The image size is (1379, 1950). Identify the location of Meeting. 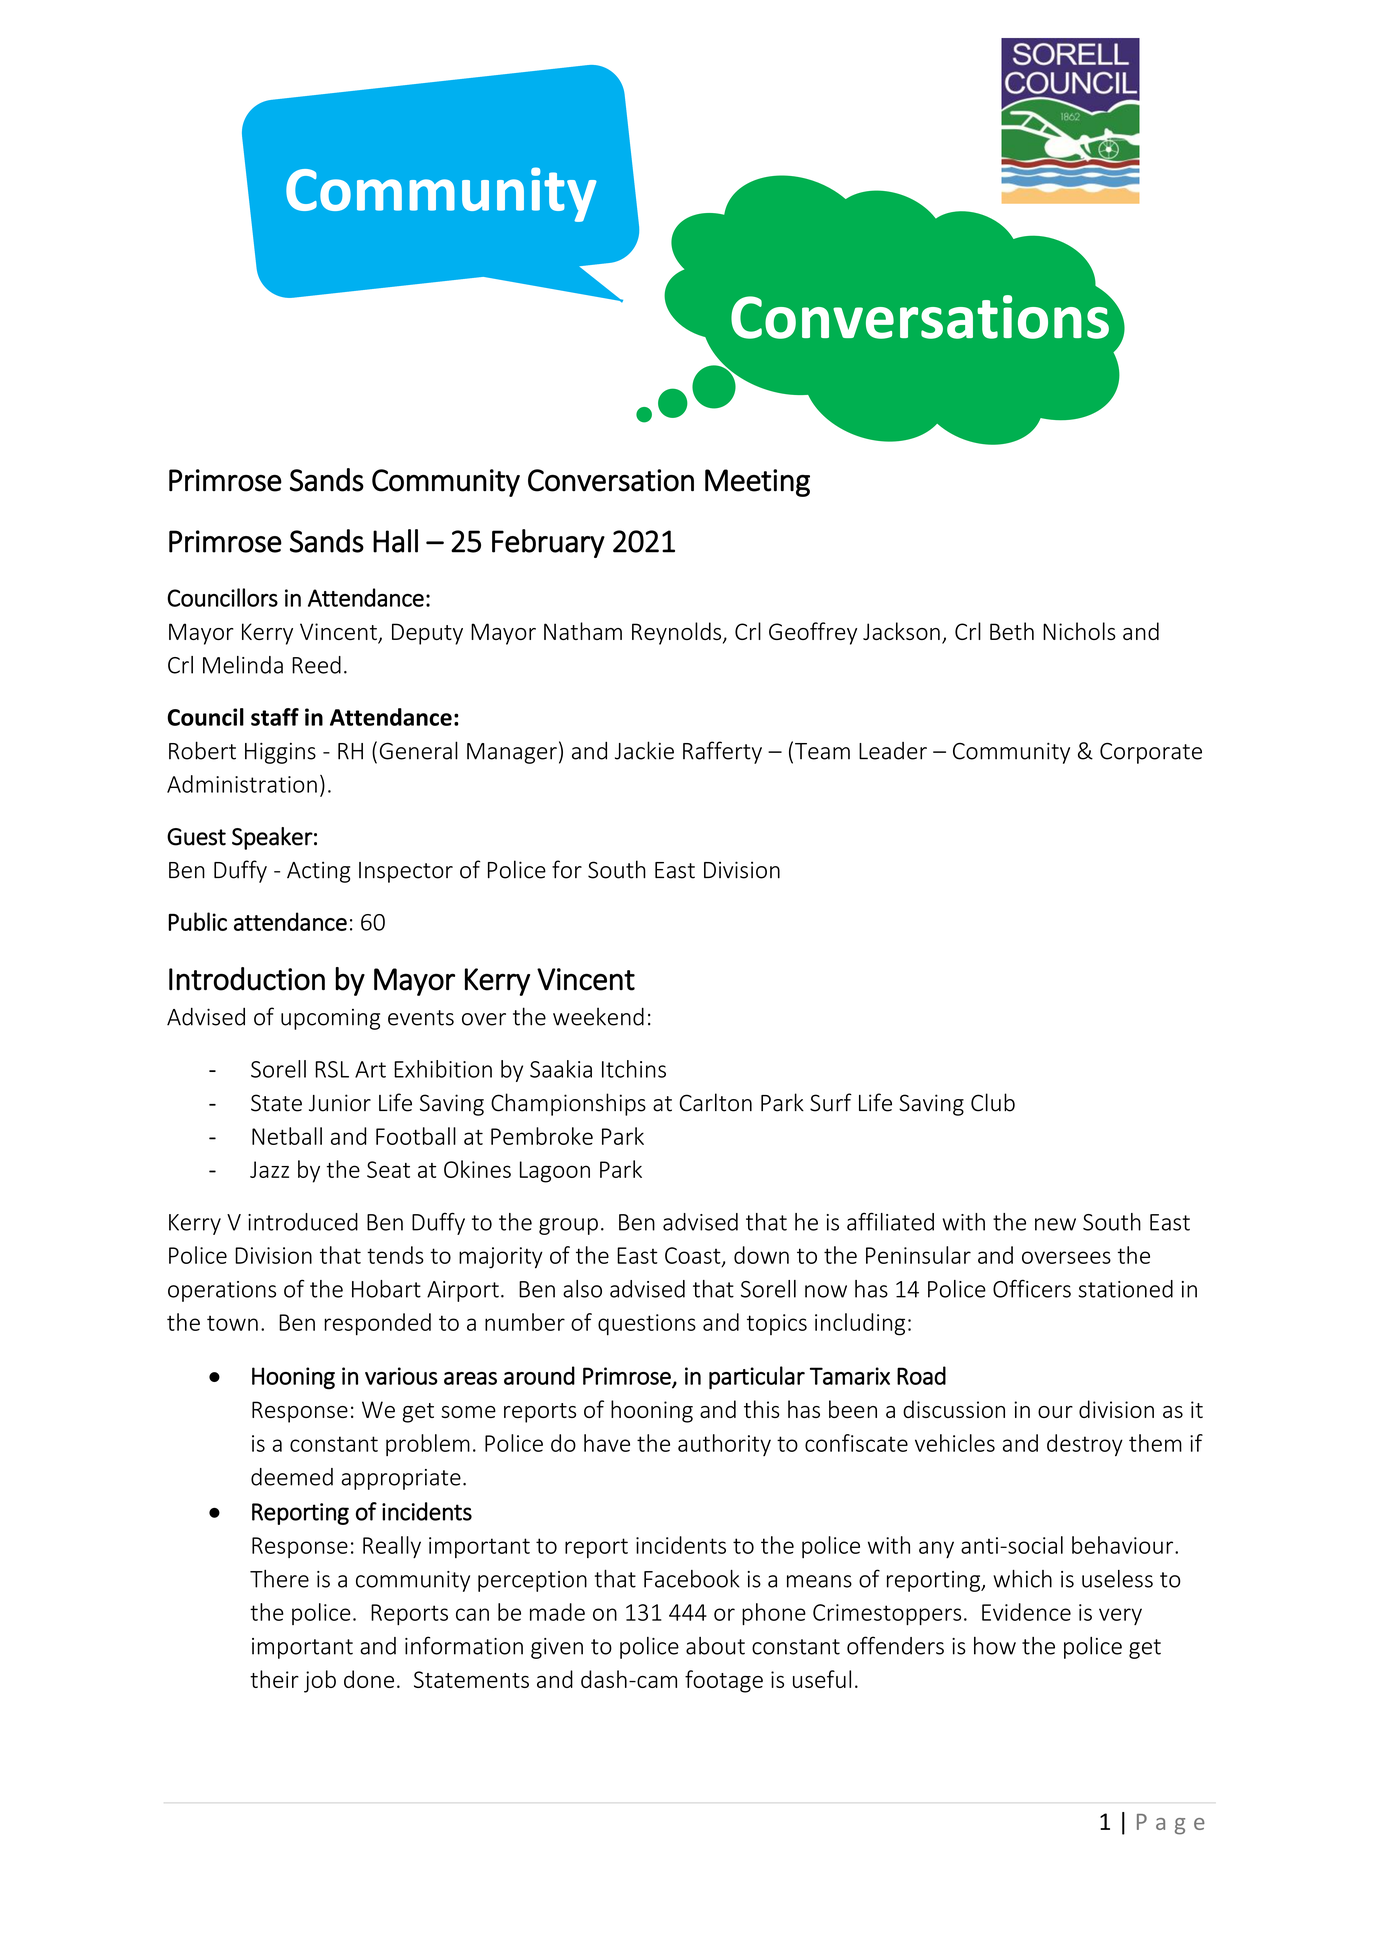
(757, 483).
